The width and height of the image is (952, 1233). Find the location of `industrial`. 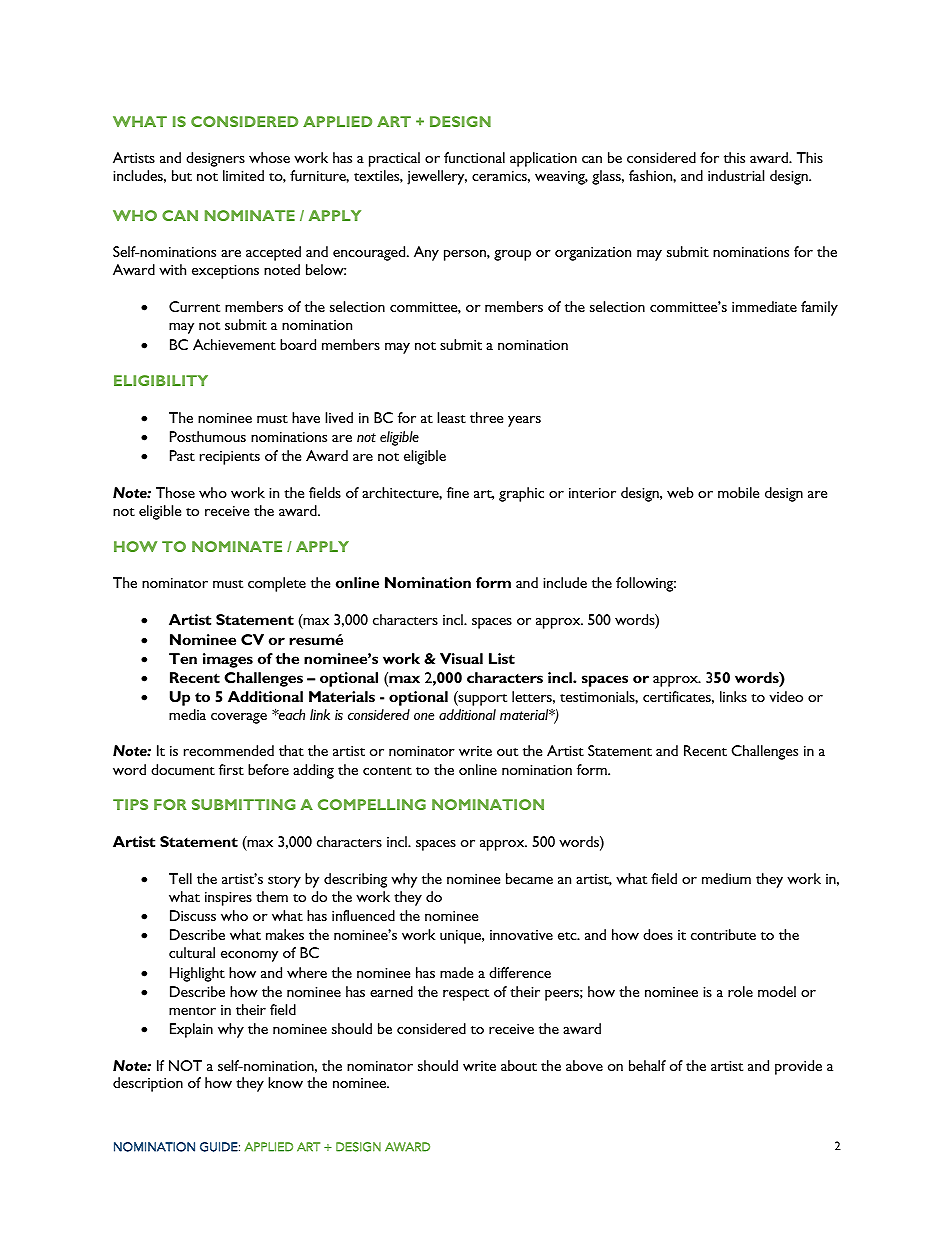

industrial is located at coordinates (736, 175).
